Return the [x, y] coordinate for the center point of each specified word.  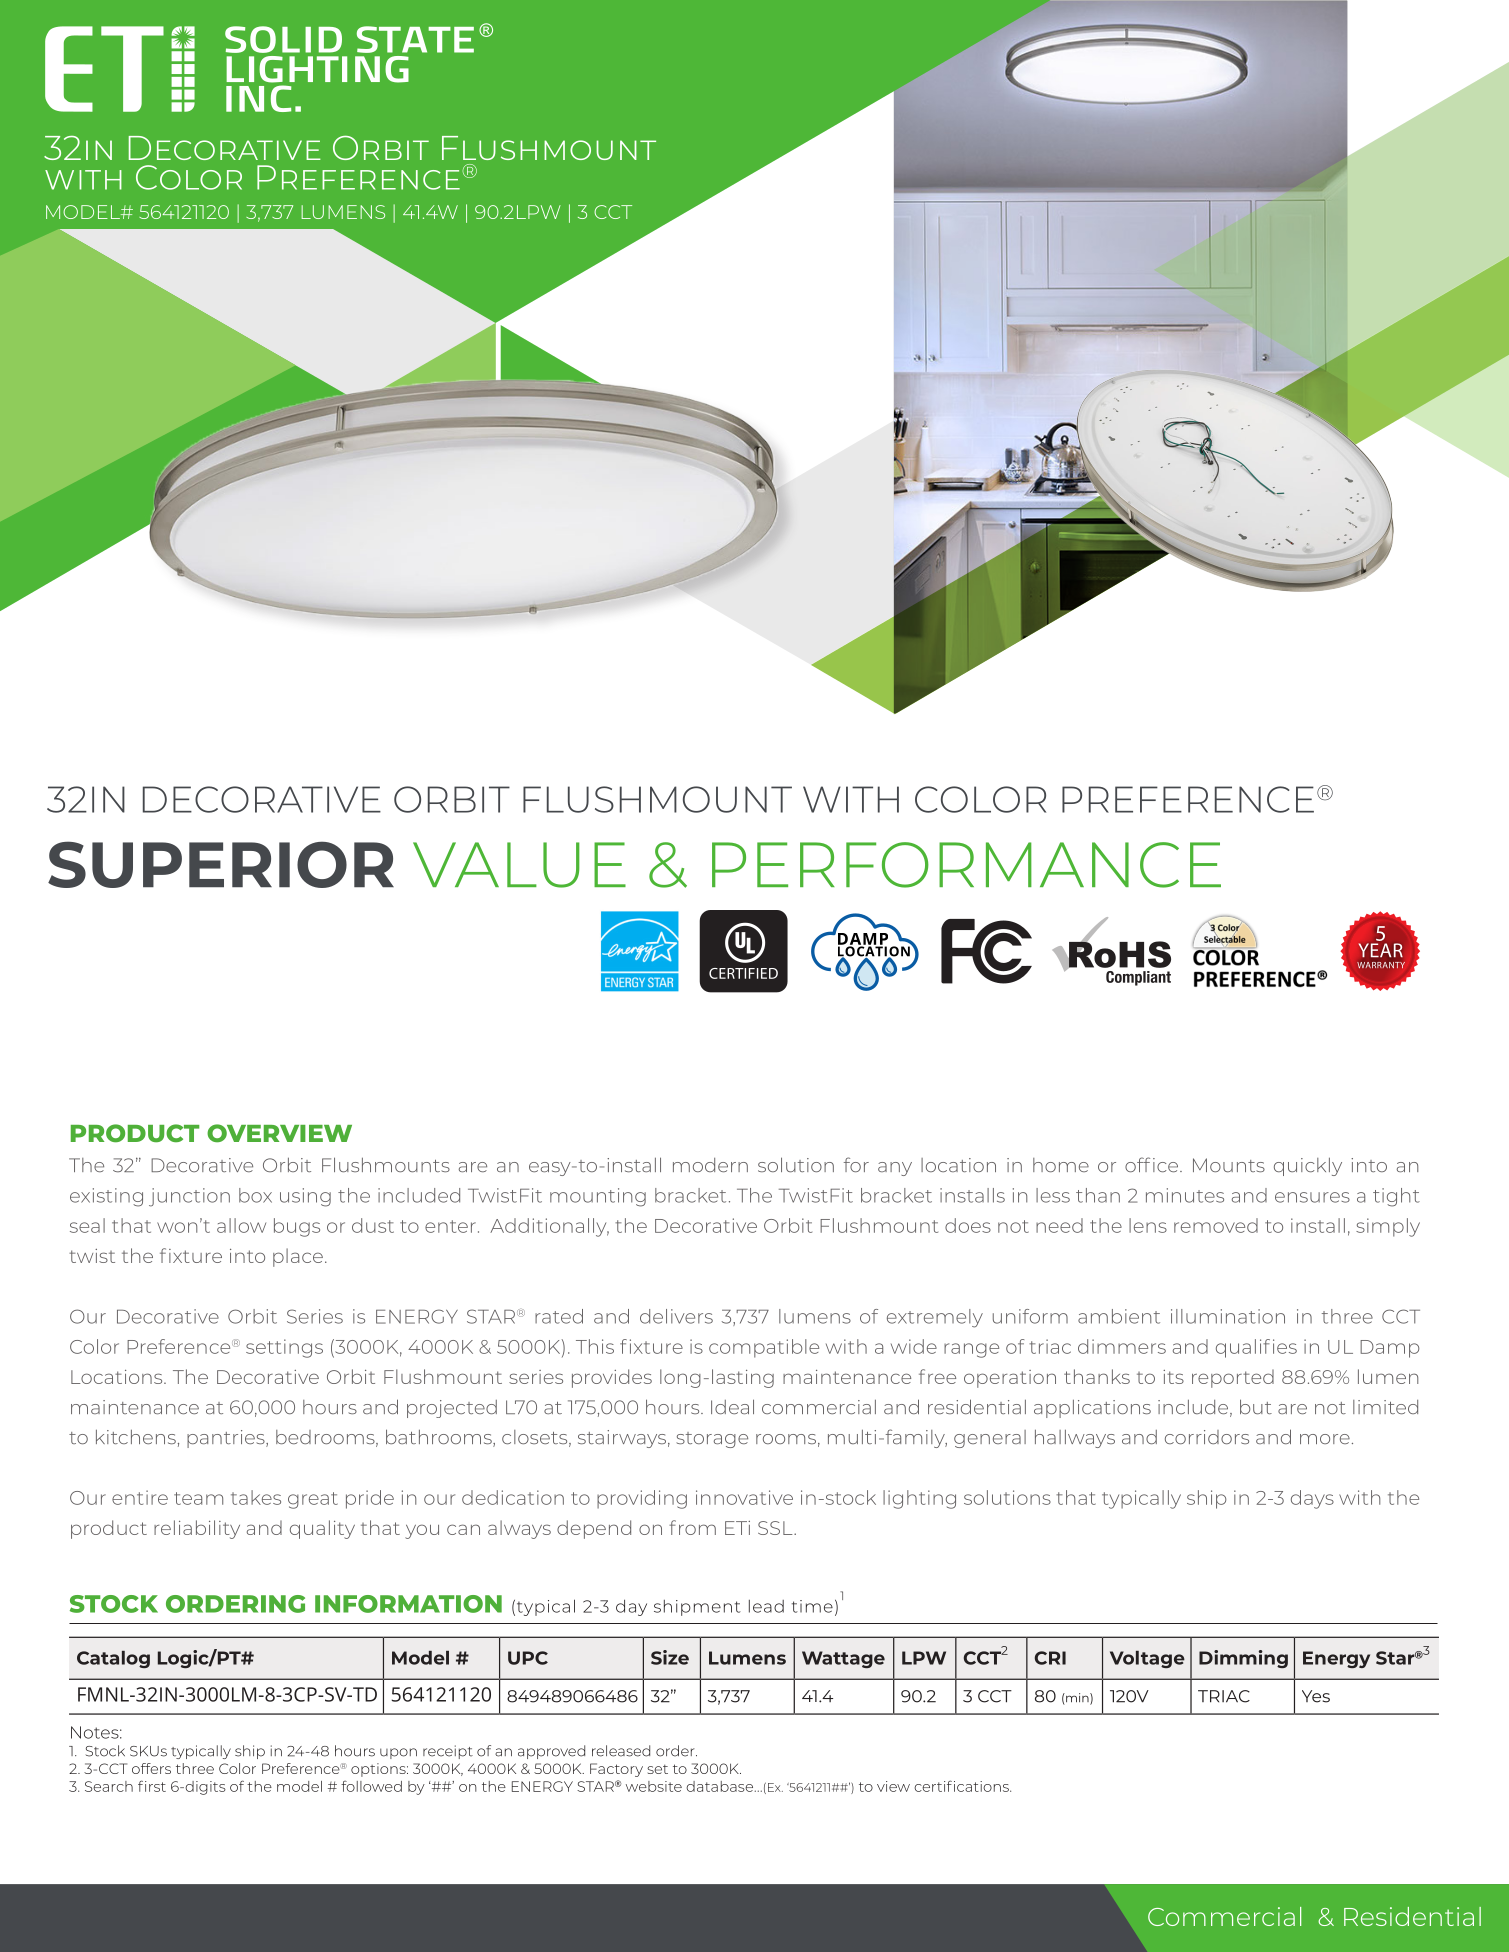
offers [151, 1768]
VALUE [519, 865]
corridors [1207, 1437]
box [255, 1195]
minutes [1185, 1195]
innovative [744, 1497]
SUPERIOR [221, 864]
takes [256, 1497]
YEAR [1380, 950]
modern [710, 1165]
